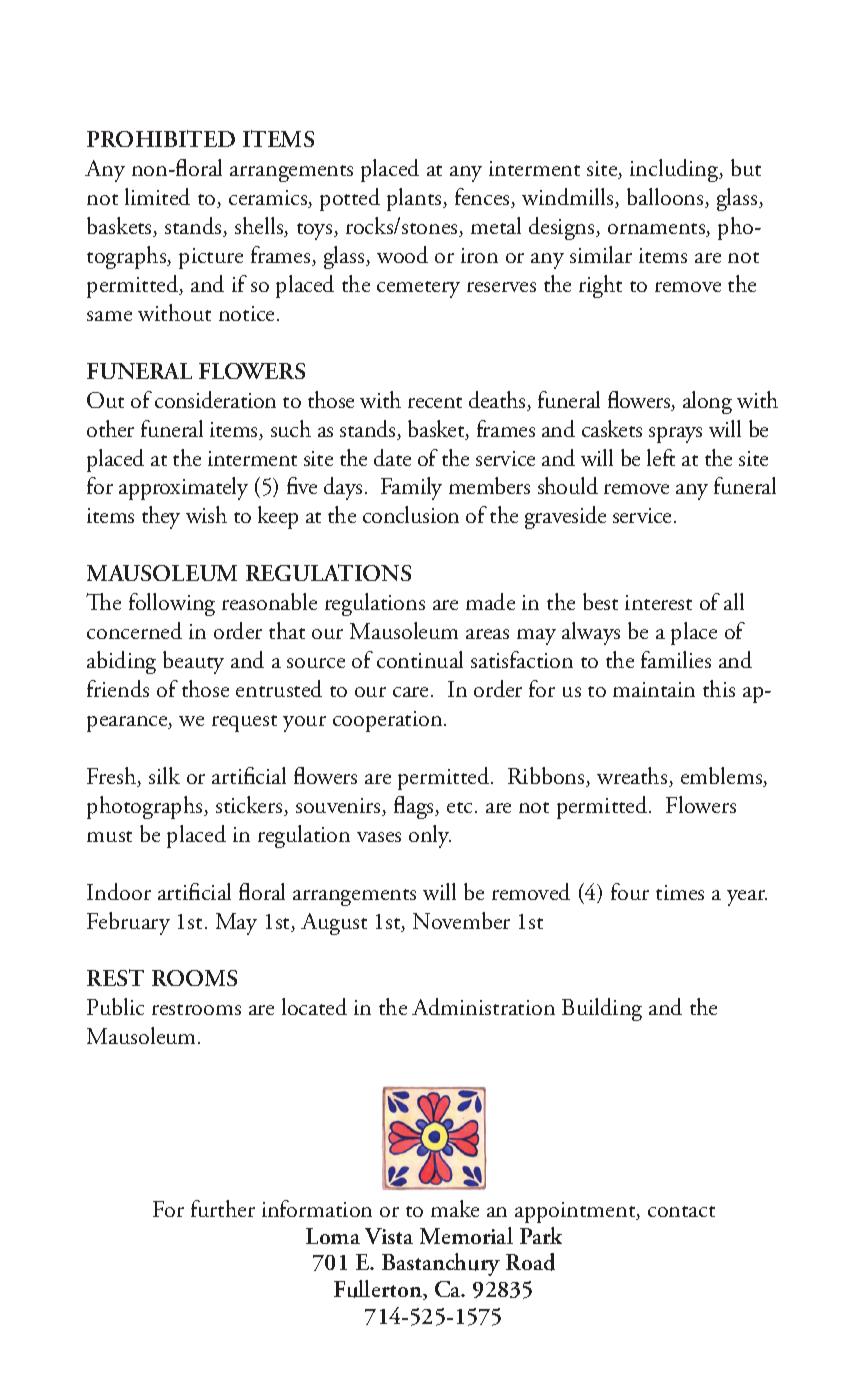 This screenshot has width=868, height=1389. What do you see at coordinates (681, 1211) in the screenshot?
I see `contact` at bounding box center [681, 1211].
